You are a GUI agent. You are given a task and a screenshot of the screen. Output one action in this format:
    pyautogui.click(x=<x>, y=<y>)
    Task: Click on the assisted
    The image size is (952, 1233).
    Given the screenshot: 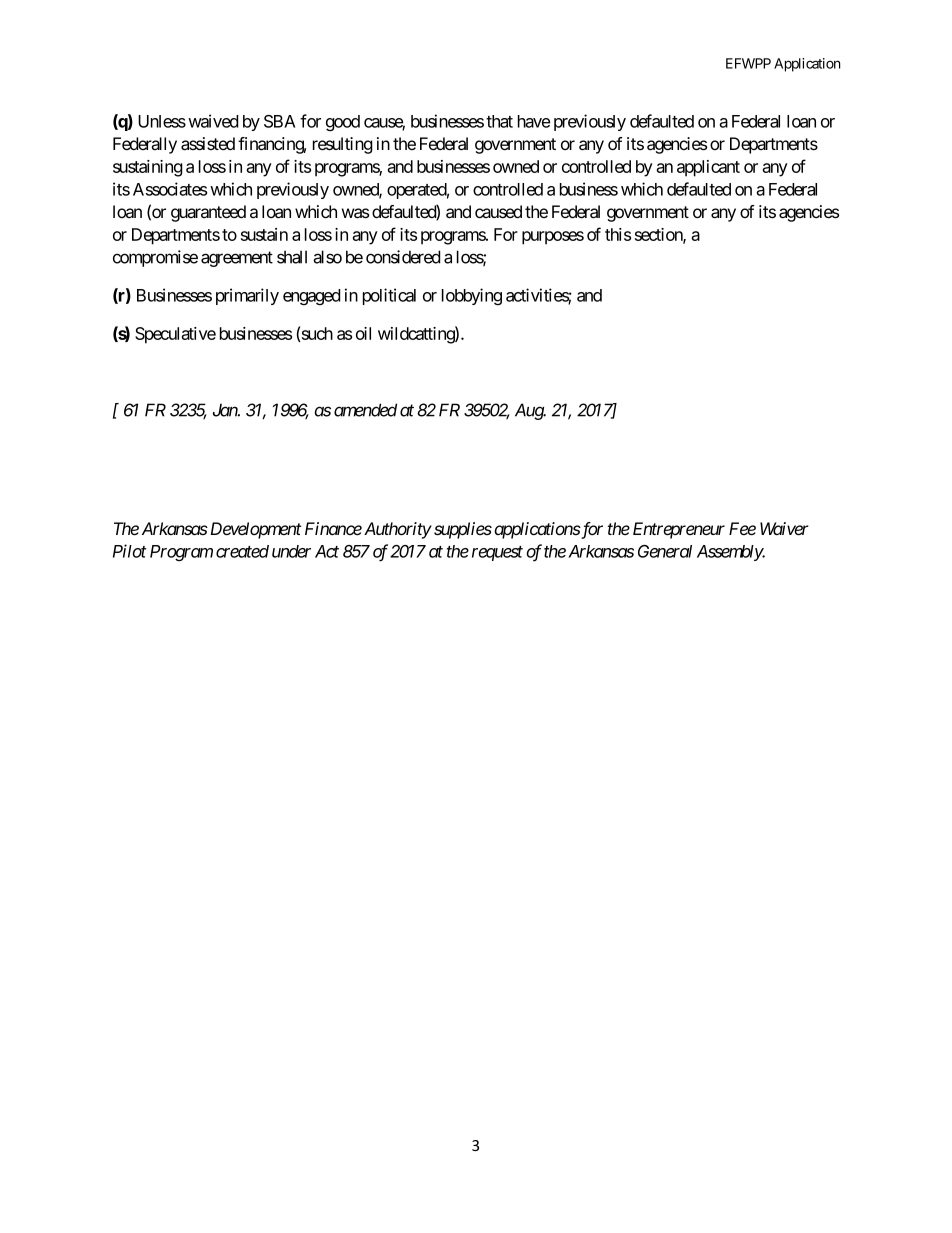 What is the action you would take?
    pyautogui.click(x=208, y=144)
